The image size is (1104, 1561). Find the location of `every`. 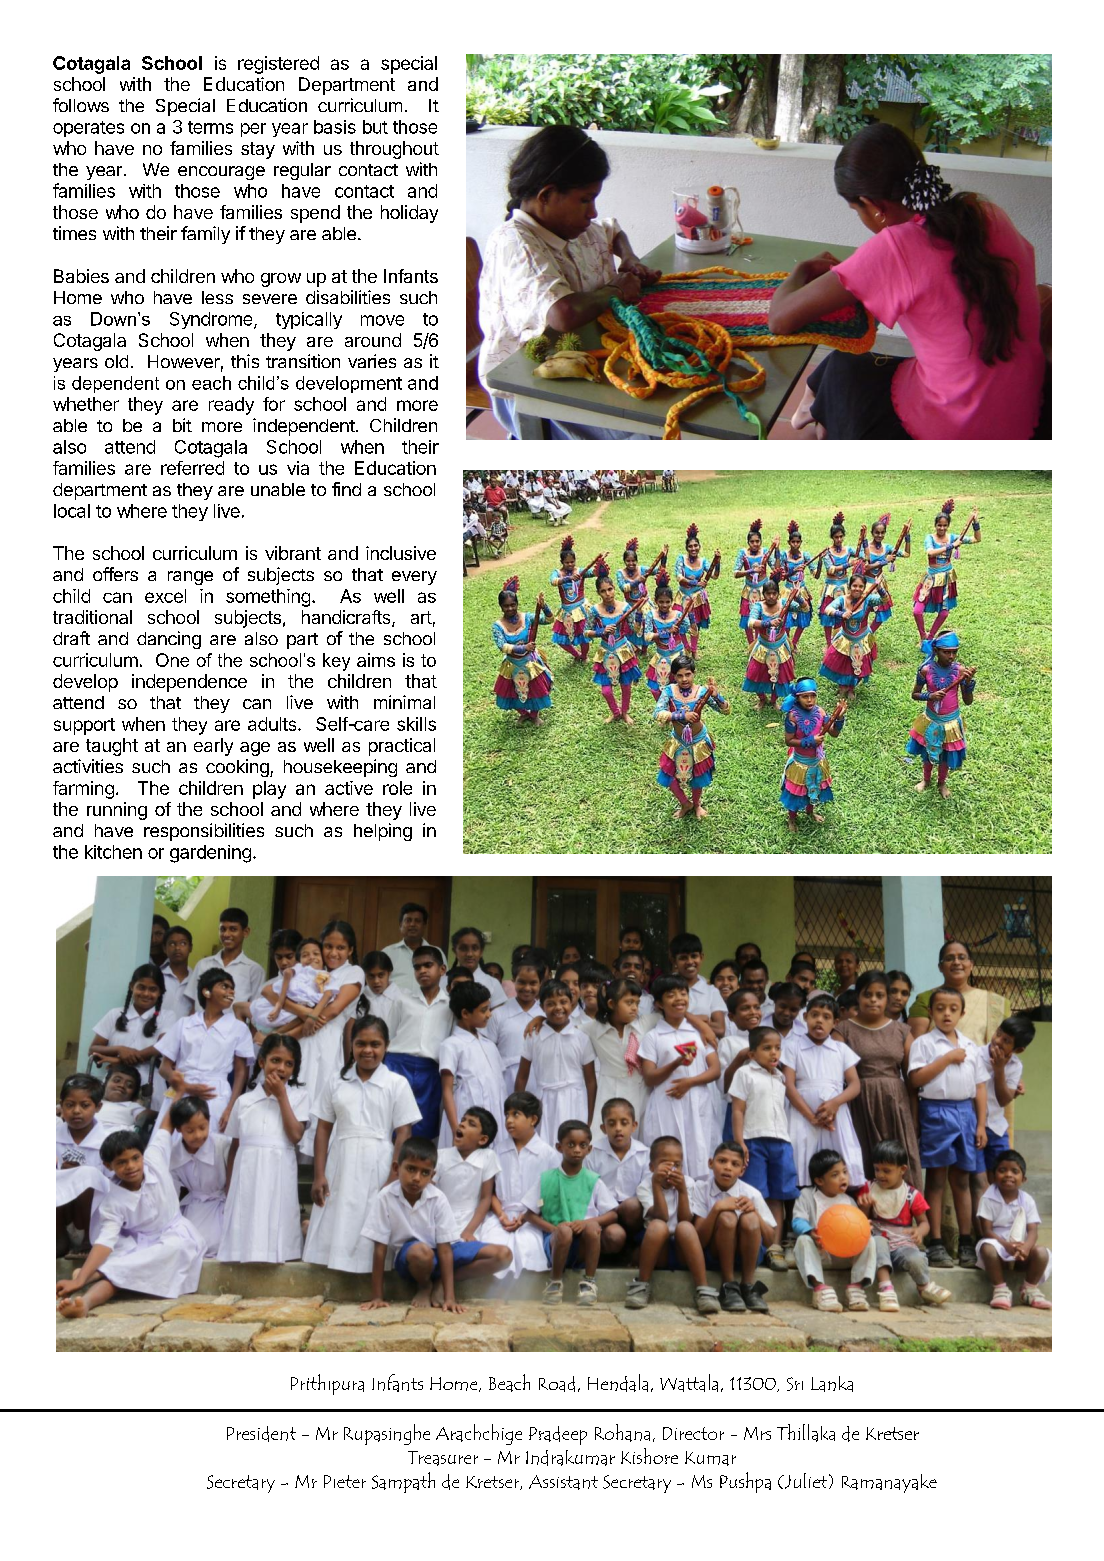

every is located at coordinates (414, 578).
